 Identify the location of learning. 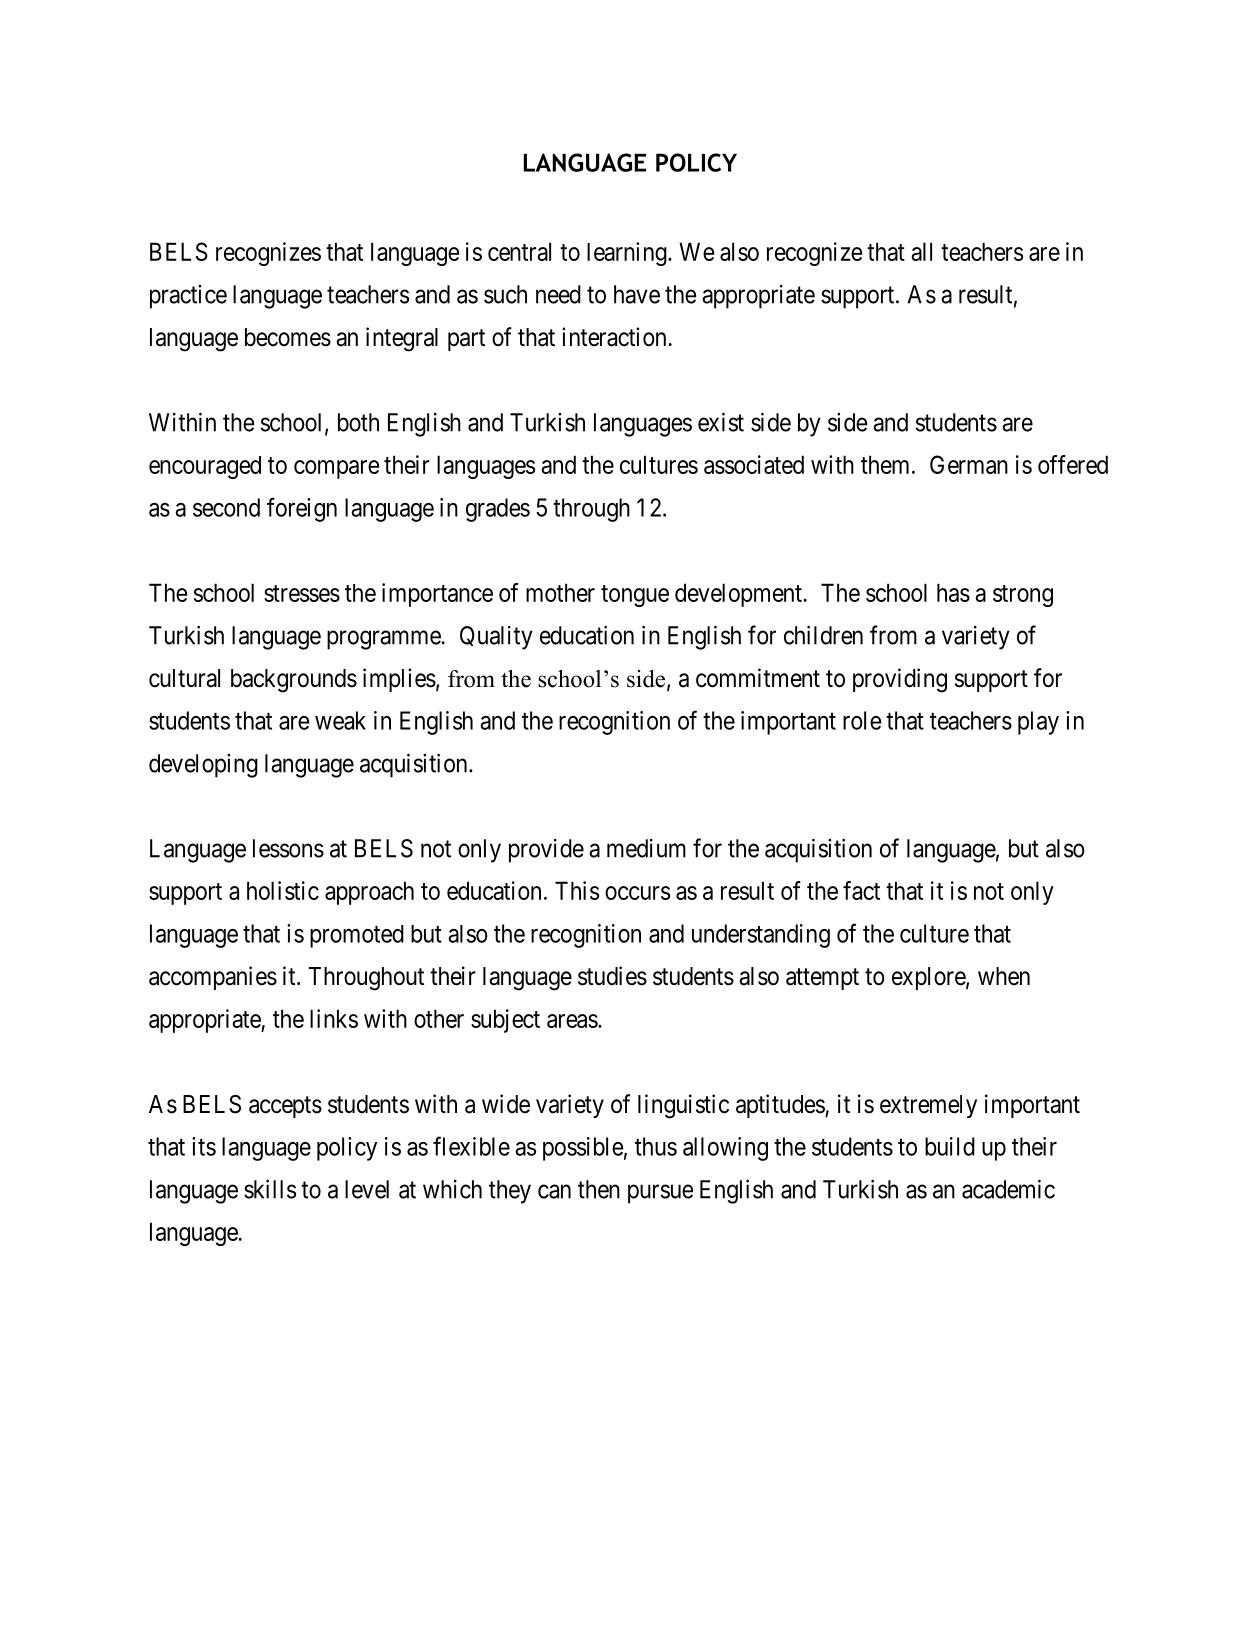
(628, 254).
